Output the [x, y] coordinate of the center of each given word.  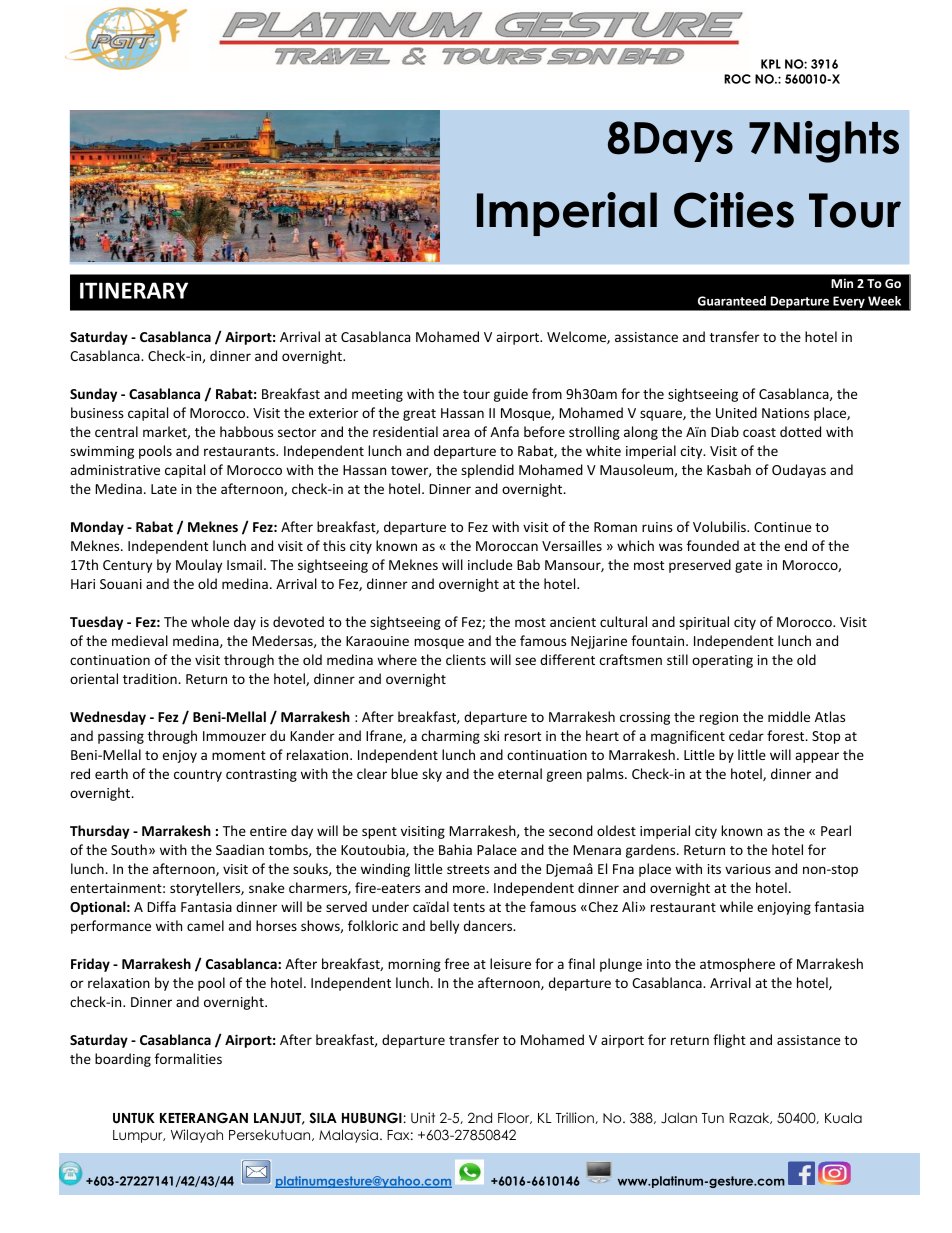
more [470, 889]
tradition [150, 678]
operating [722, 661]
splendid [487, 471]
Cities [734, 210]
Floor [515, 1118]
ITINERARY [134, 290]
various [748, 869]
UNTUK [134, 1118]
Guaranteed [732, 301]
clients [466, 659]
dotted [800, 431]
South [129, 849]
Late [164, 489]
